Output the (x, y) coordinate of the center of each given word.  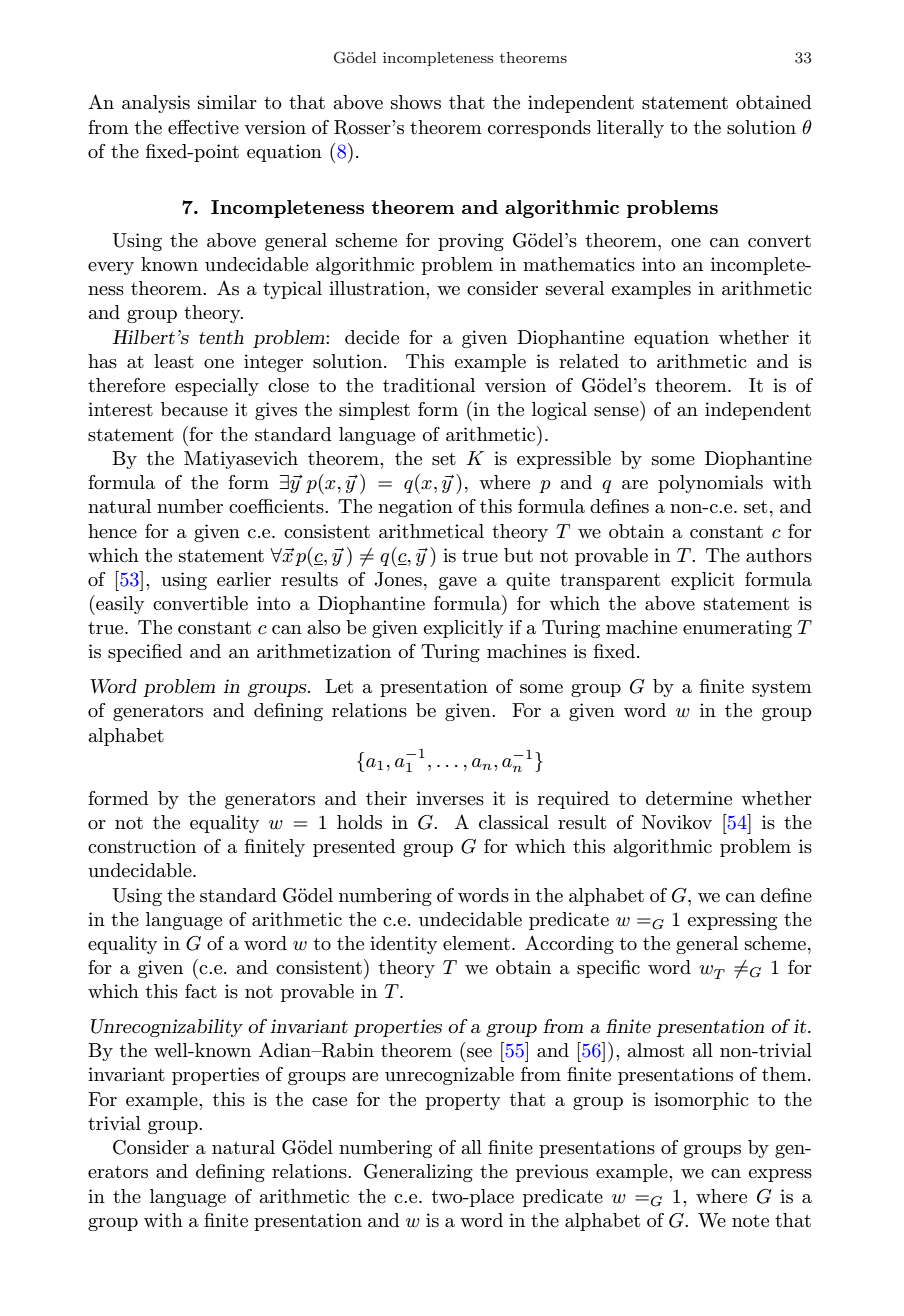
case (329, 1102)
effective (203, 127)
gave (458, 583)
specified (145, 653)
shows (416, 102)
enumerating (737, 629)
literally (630, 129)
